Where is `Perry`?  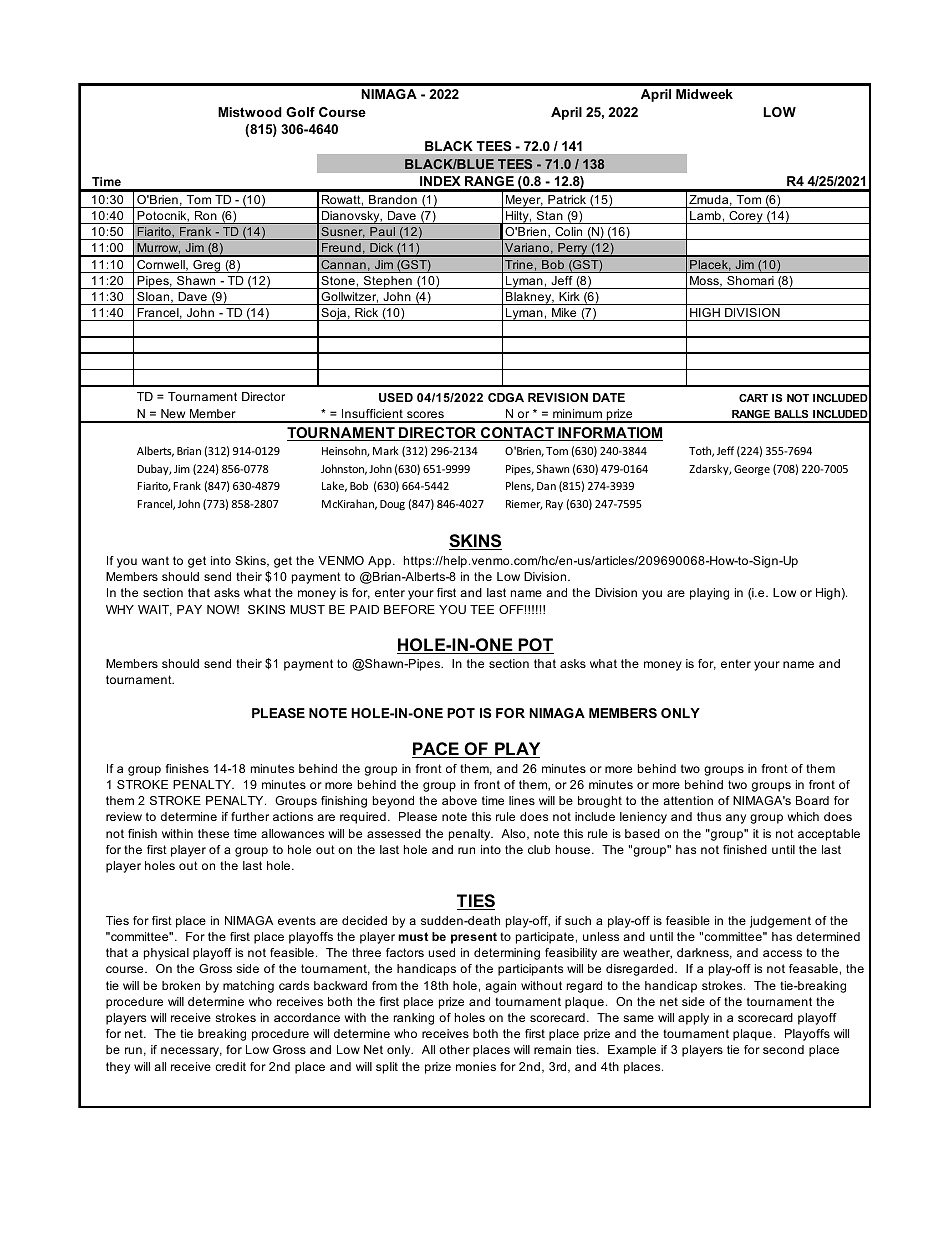 Perry is located at coordinates (573, 250).
